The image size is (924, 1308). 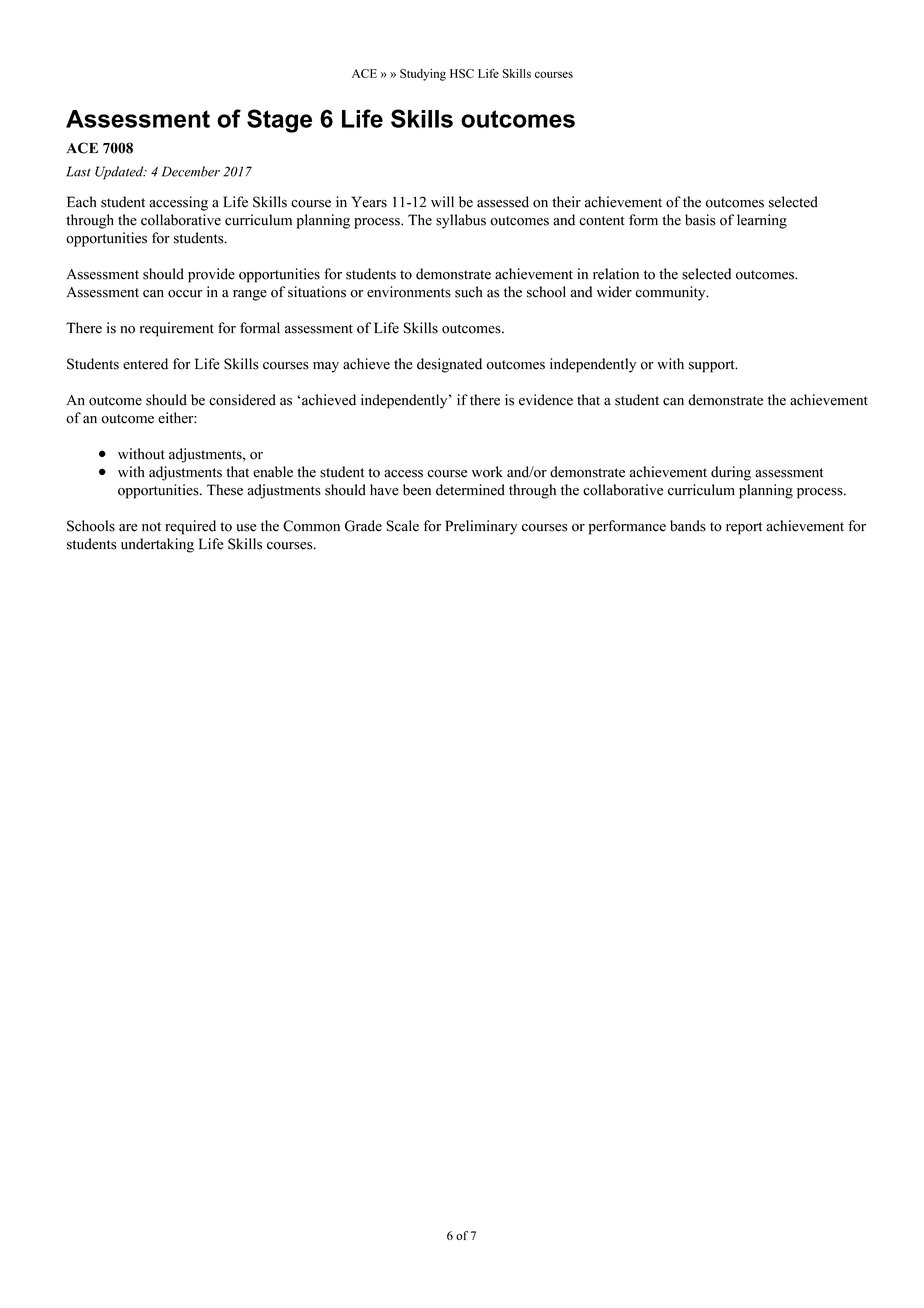 I want to click on Scale, so click(x=402, y=526).
